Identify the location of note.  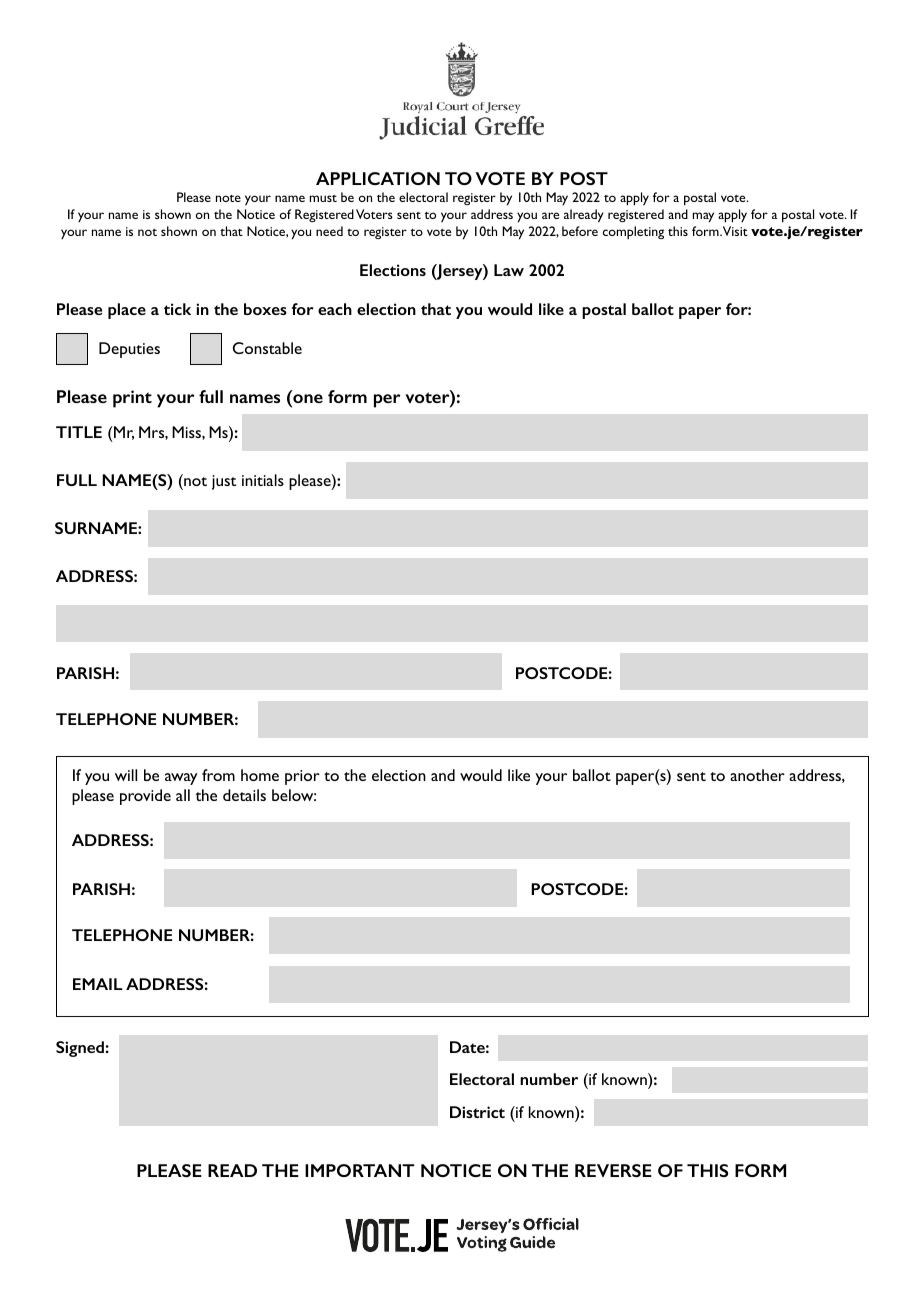
(228, 198).
